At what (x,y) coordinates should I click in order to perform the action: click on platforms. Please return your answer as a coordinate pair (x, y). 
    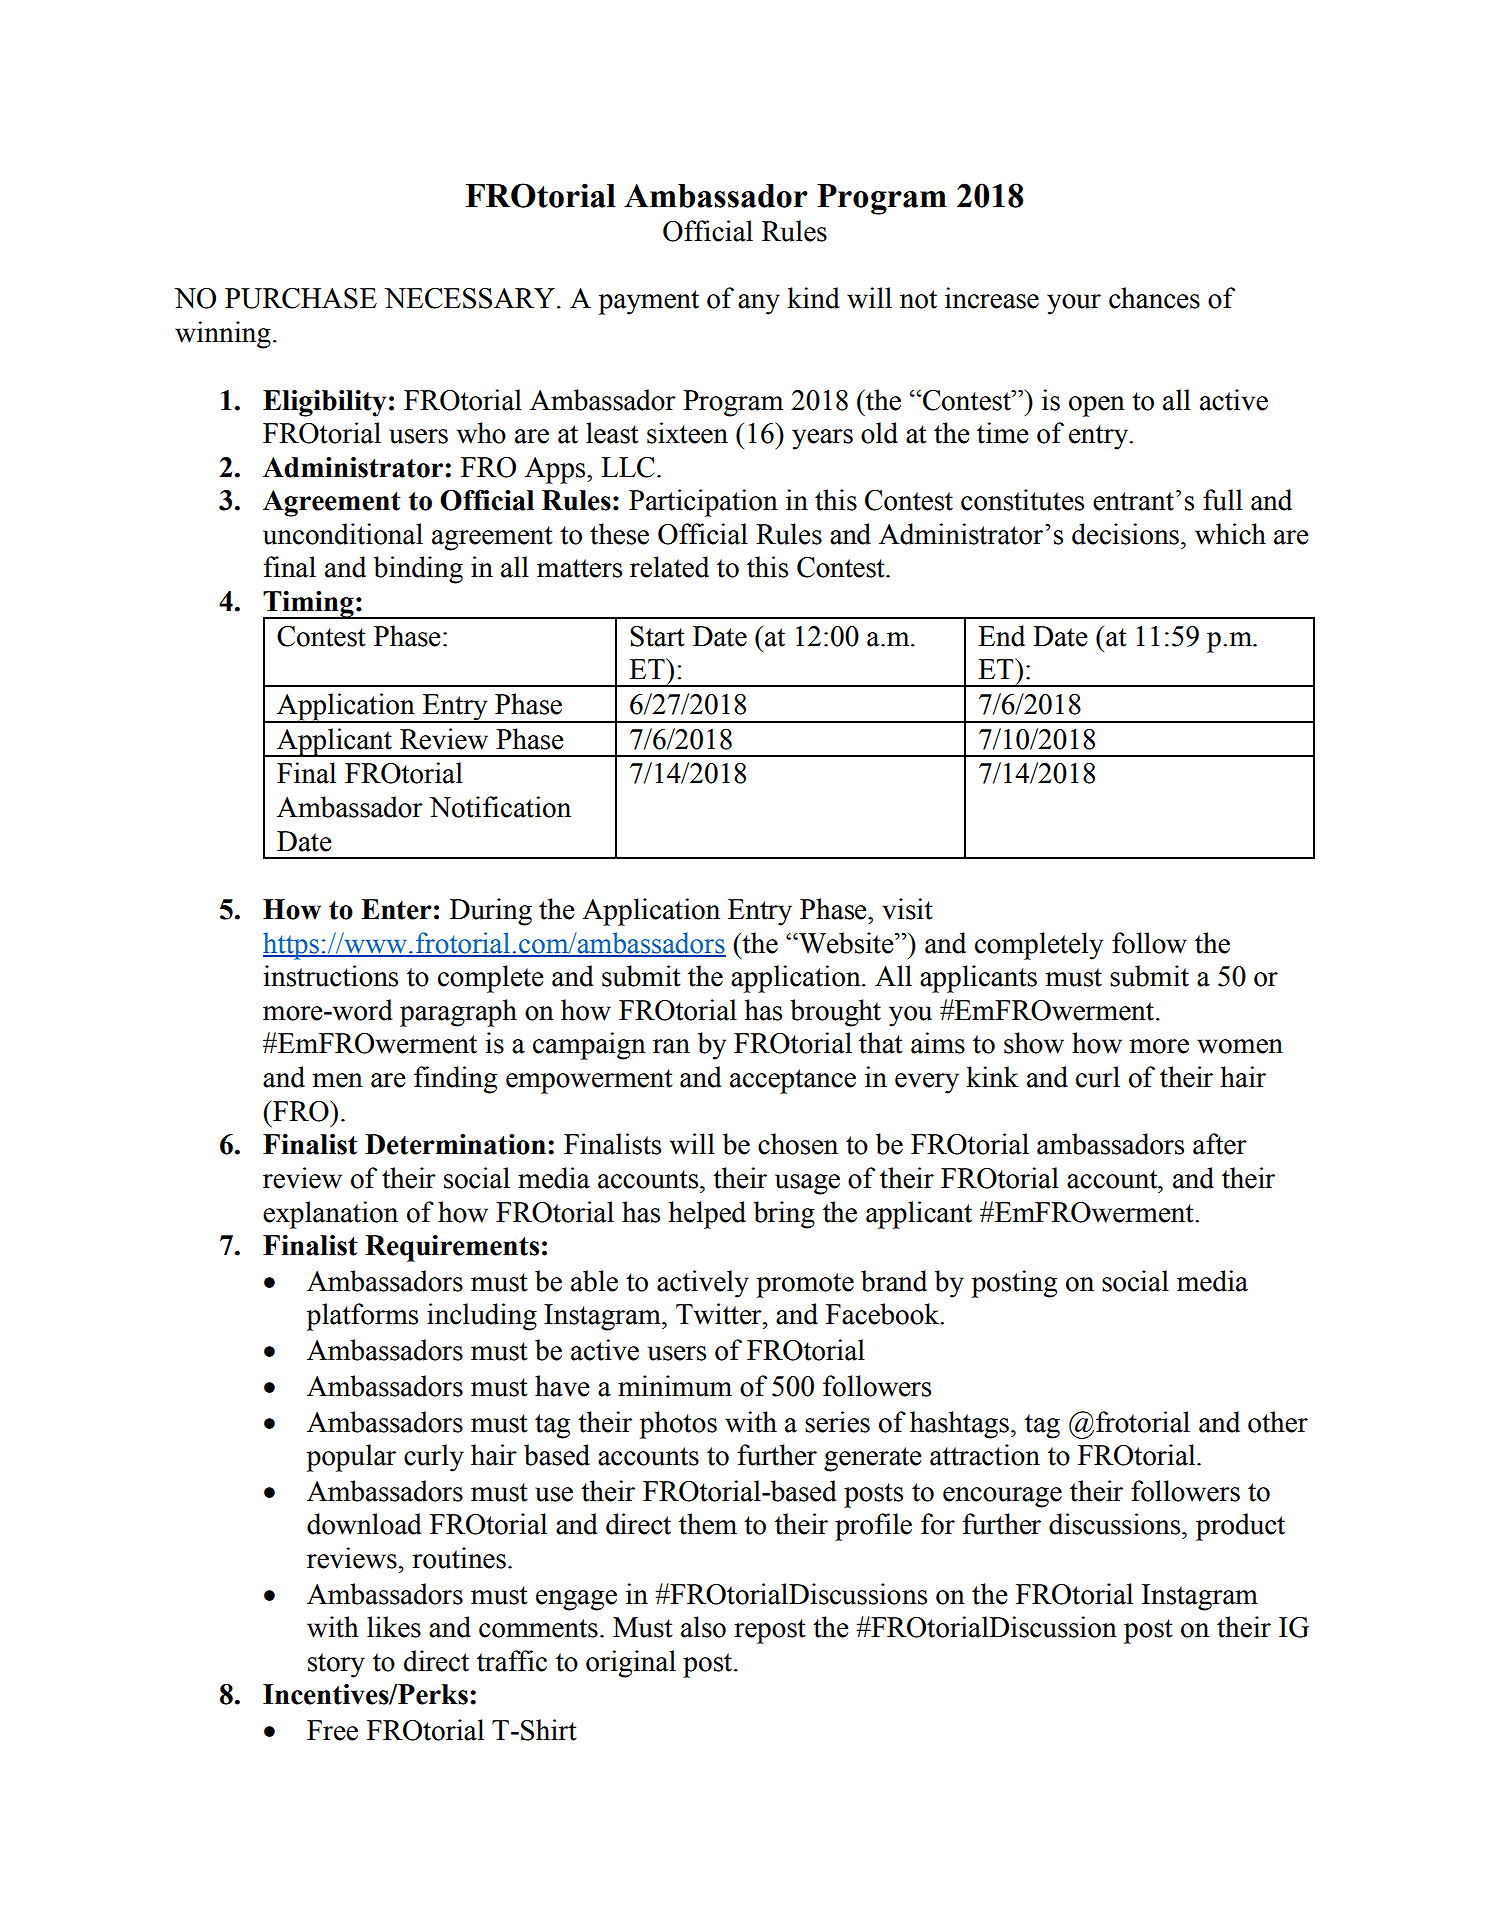
    Looking at the image, I should click on (362, 1317).
